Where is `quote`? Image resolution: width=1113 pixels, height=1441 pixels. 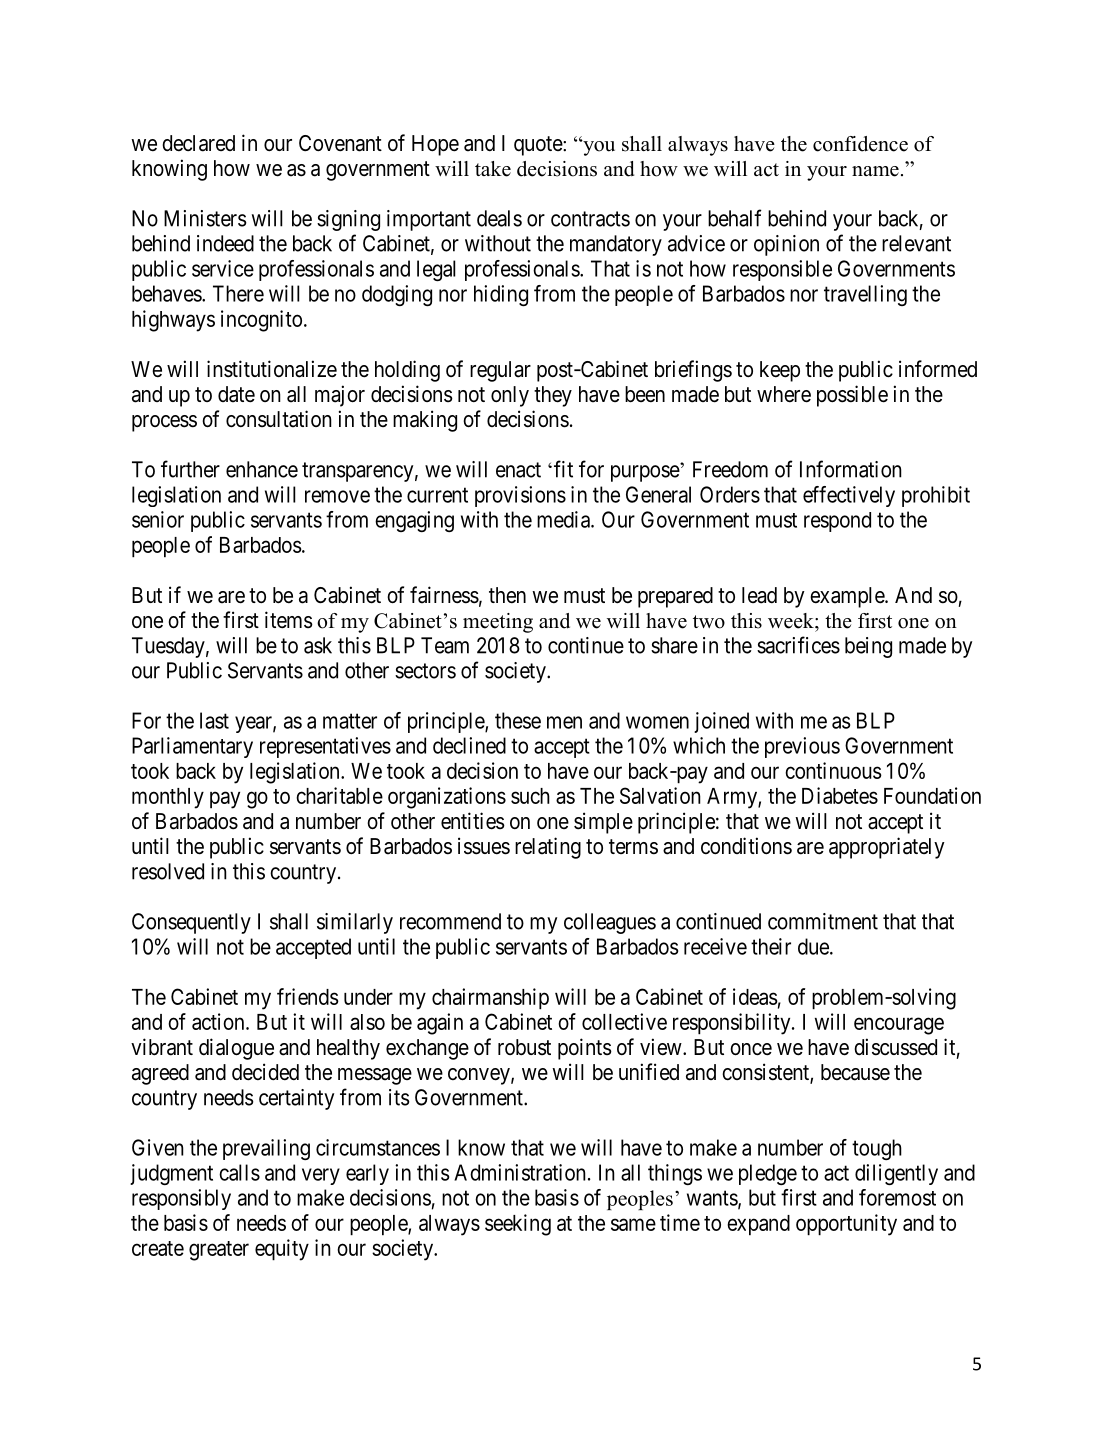
quote is located at coordinates (539, 146).
